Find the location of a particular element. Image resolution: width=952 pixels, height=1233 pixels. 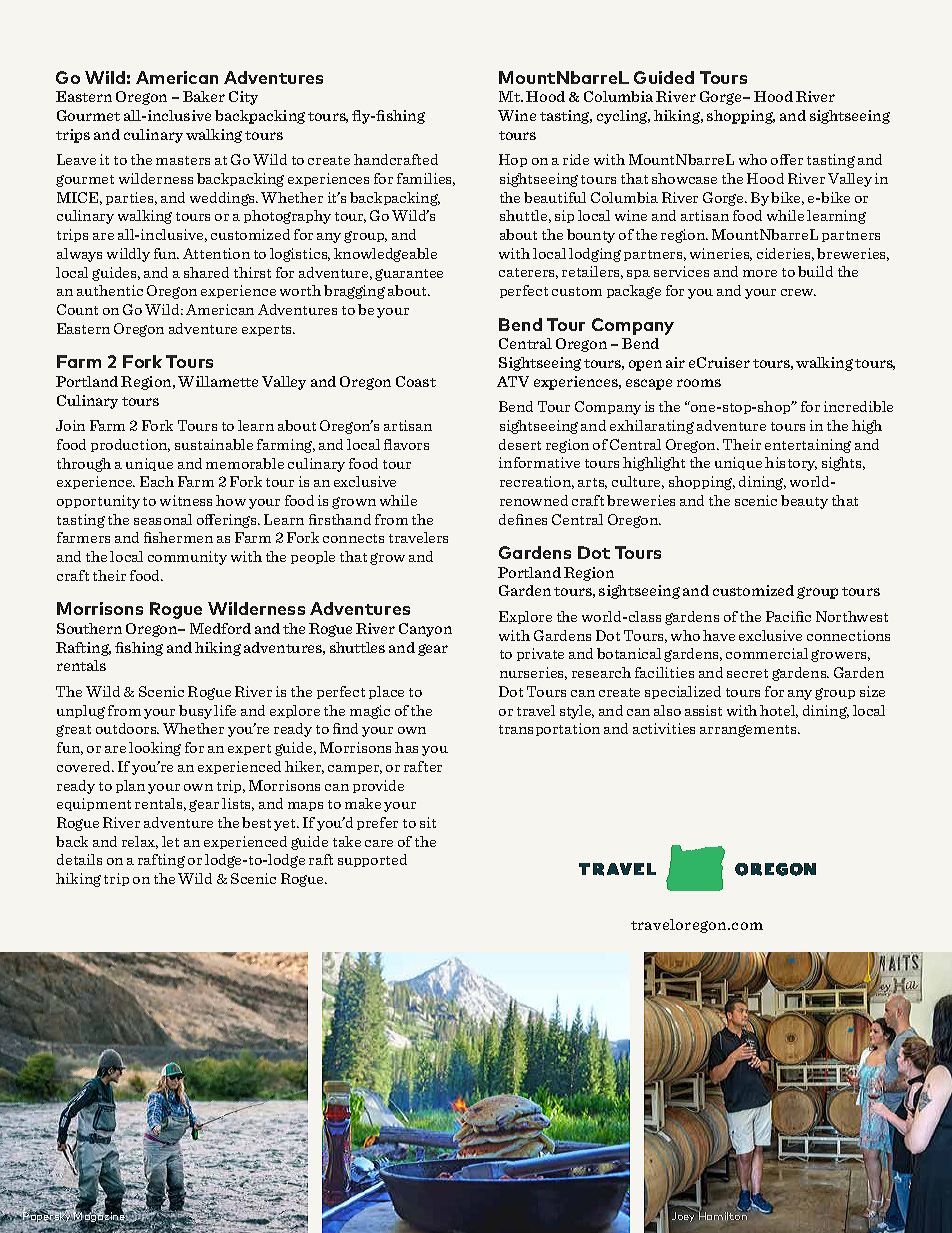

ATV is located at coordinates (513, 381).
